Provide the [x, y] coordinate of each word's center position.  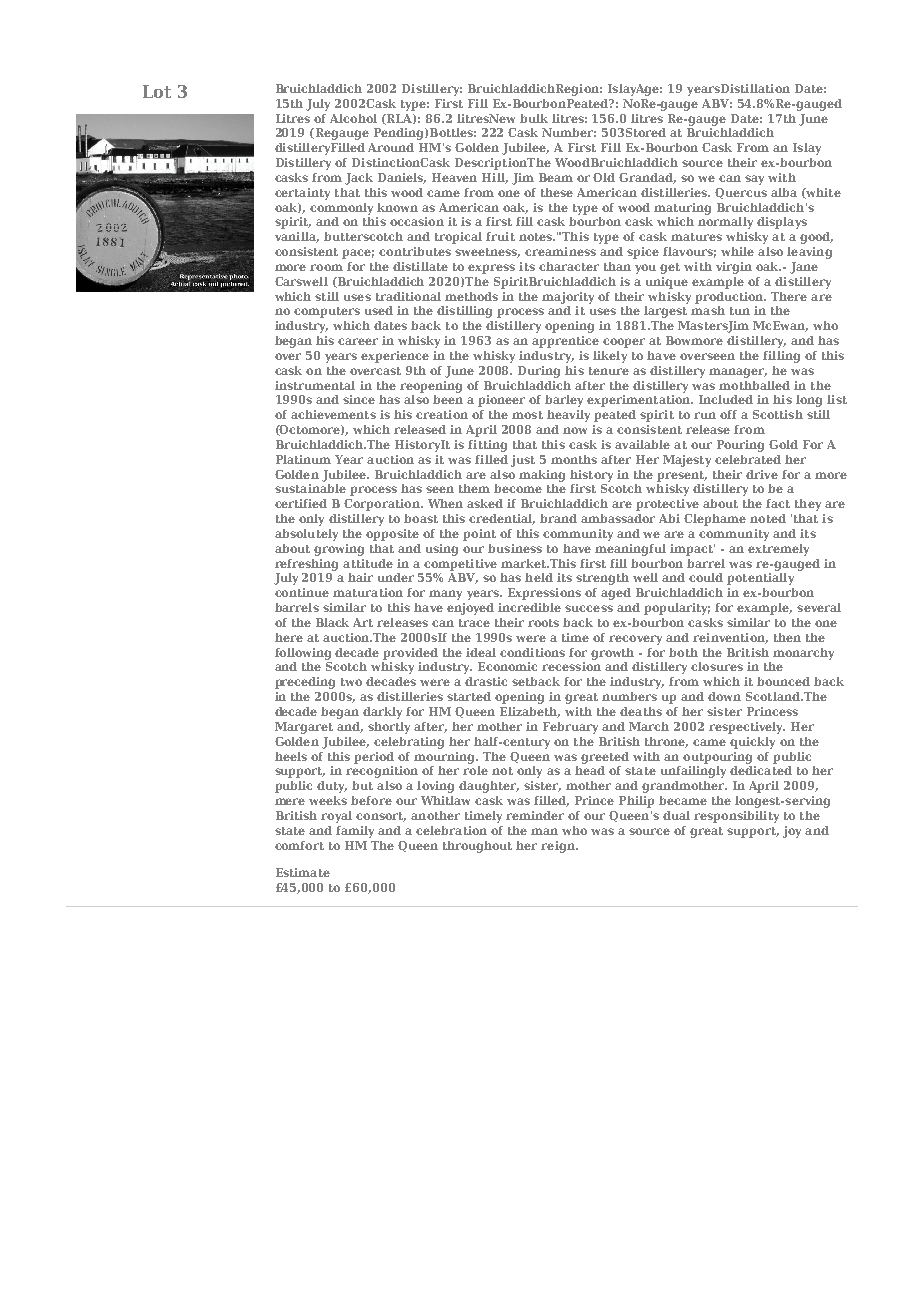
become [518, 488]
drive [762, 474]
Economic [507, 666]
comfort [299, 845]
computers [327, 312]
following [303, 654]
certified [301, 503]
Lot [157, 91]
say [754, 180]
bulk [534, 118]
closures [717, 666]
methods [471, 296]
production [730, 298]
